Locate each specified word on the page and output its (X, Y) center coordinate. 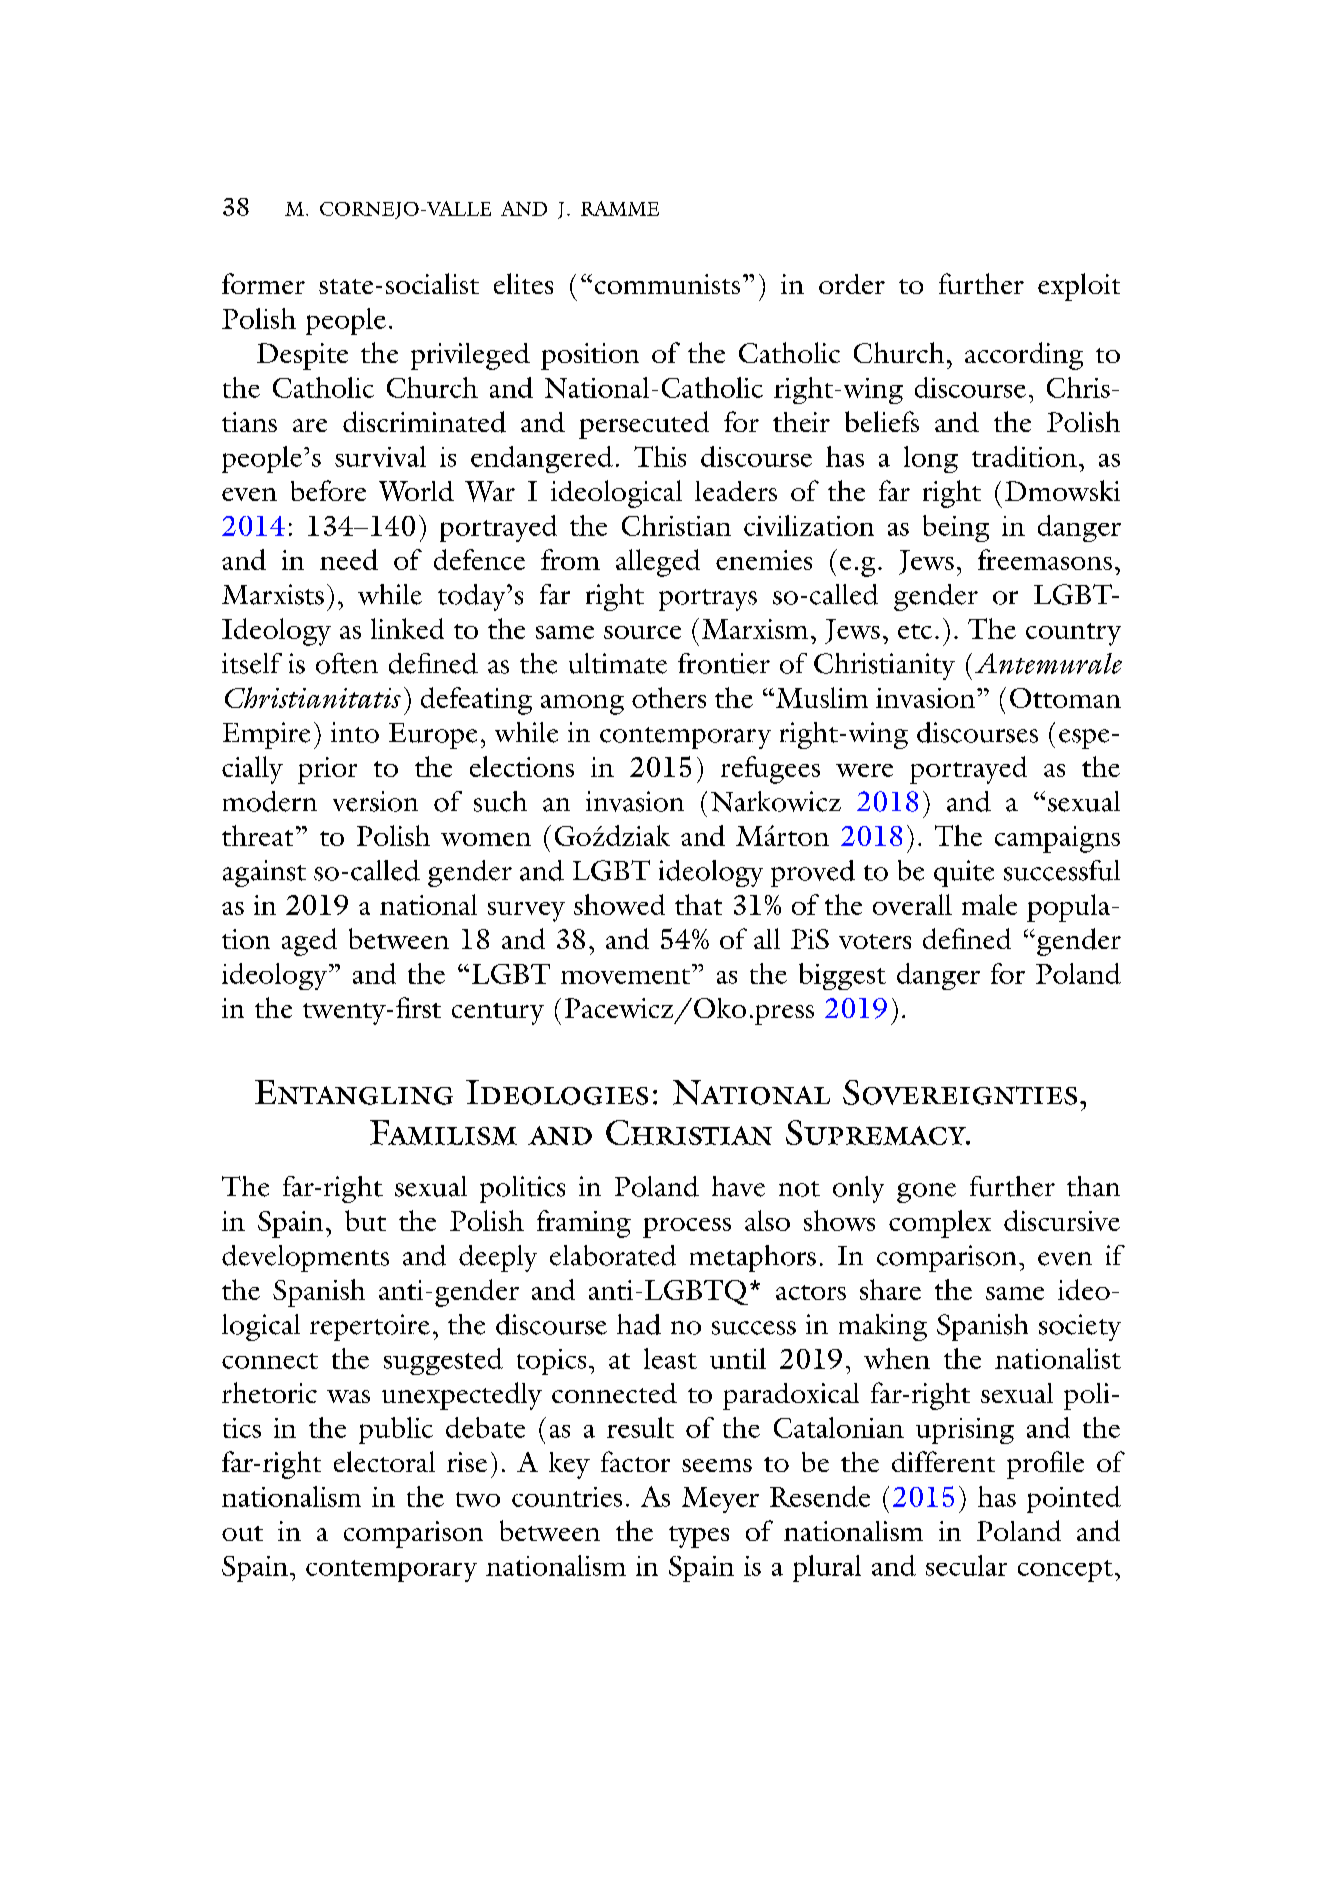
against (264, 873)
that (698, 904)
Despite (302, 356)
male (989, 904)
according (1024, 356)
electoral (384, 1461)
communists (667, 284)
